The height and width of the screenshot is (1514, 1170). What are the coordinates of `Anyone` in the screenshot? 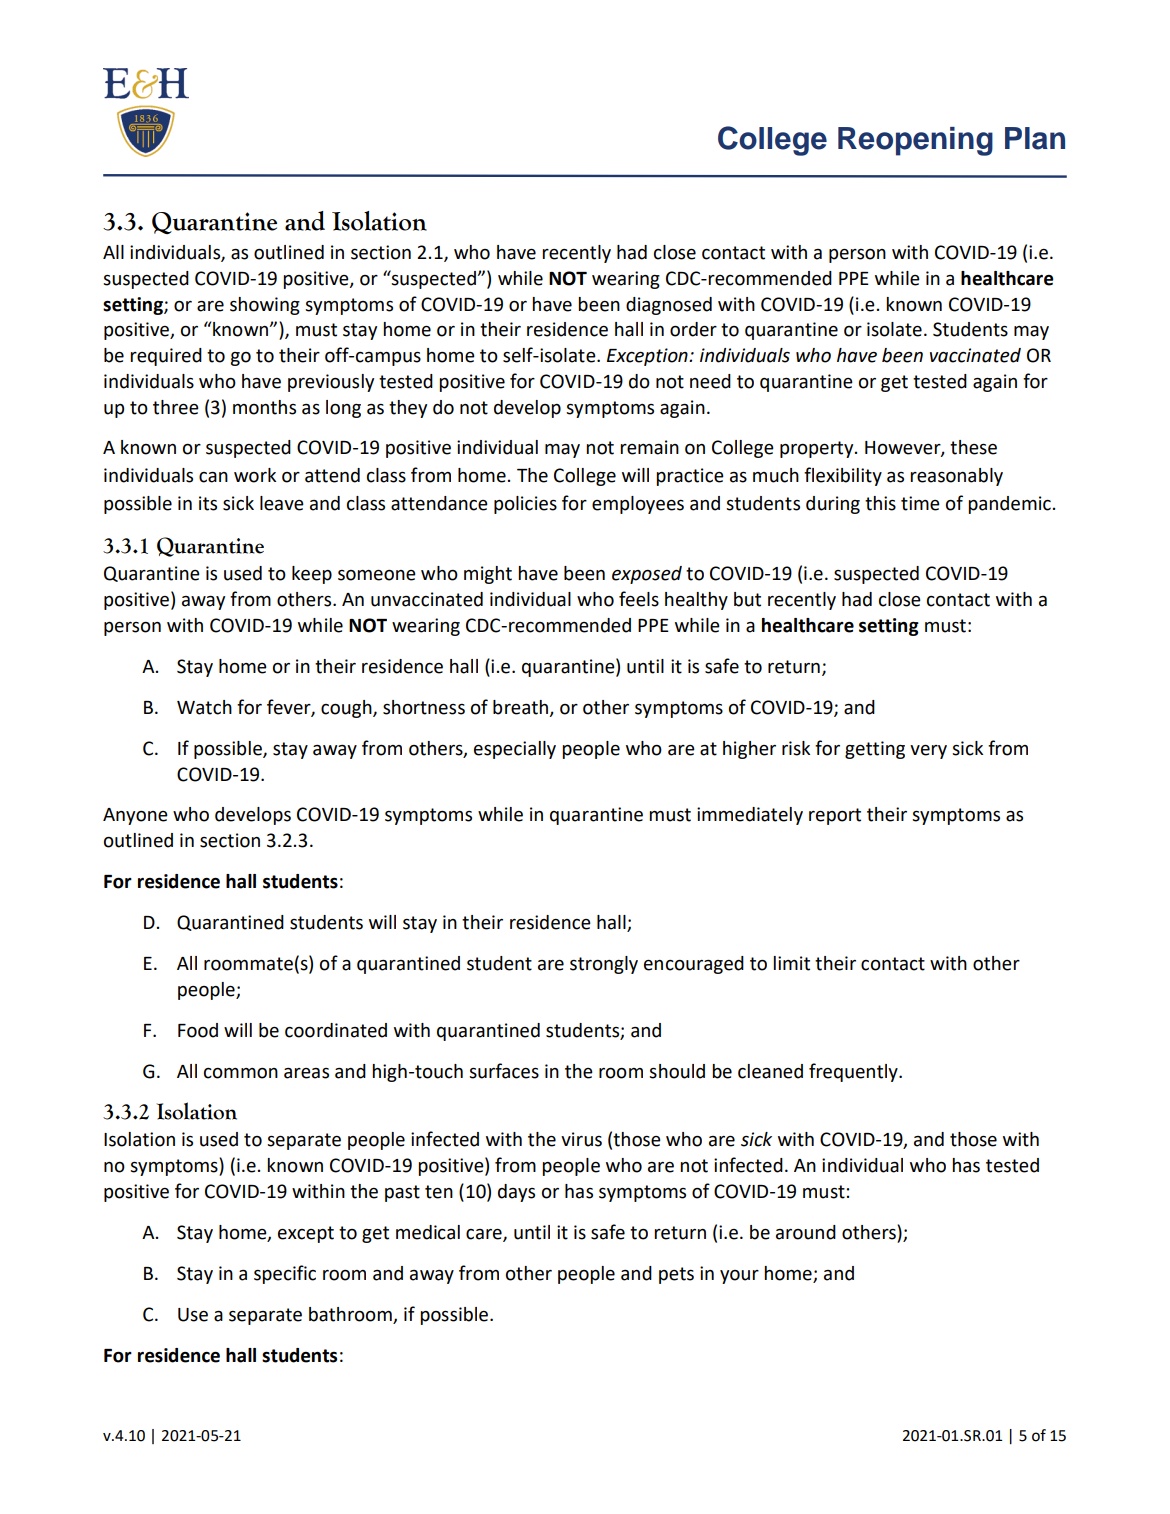 It's located at (135, 816).
